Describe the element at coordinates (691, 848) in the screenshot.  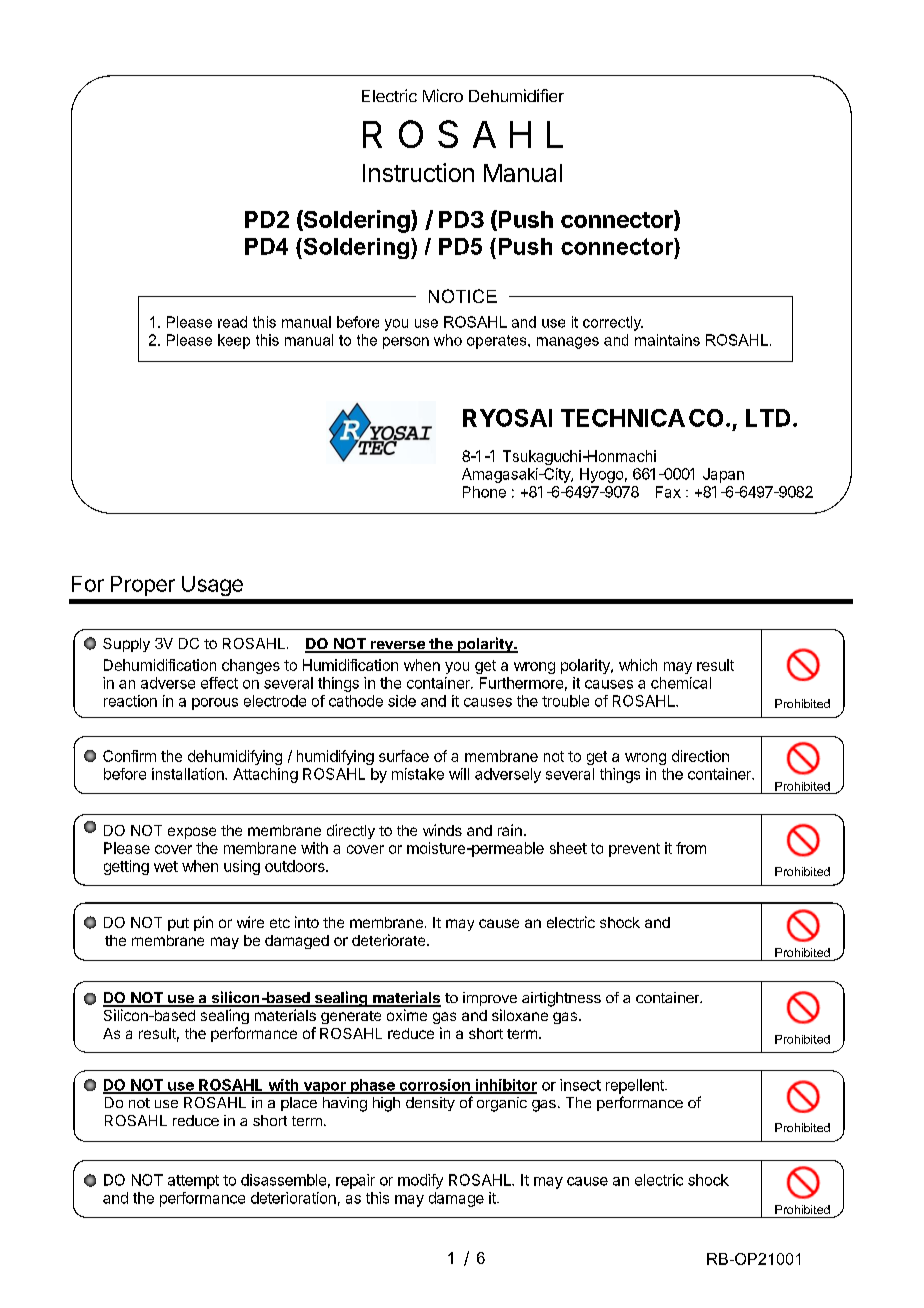
I see `from` at that location.
